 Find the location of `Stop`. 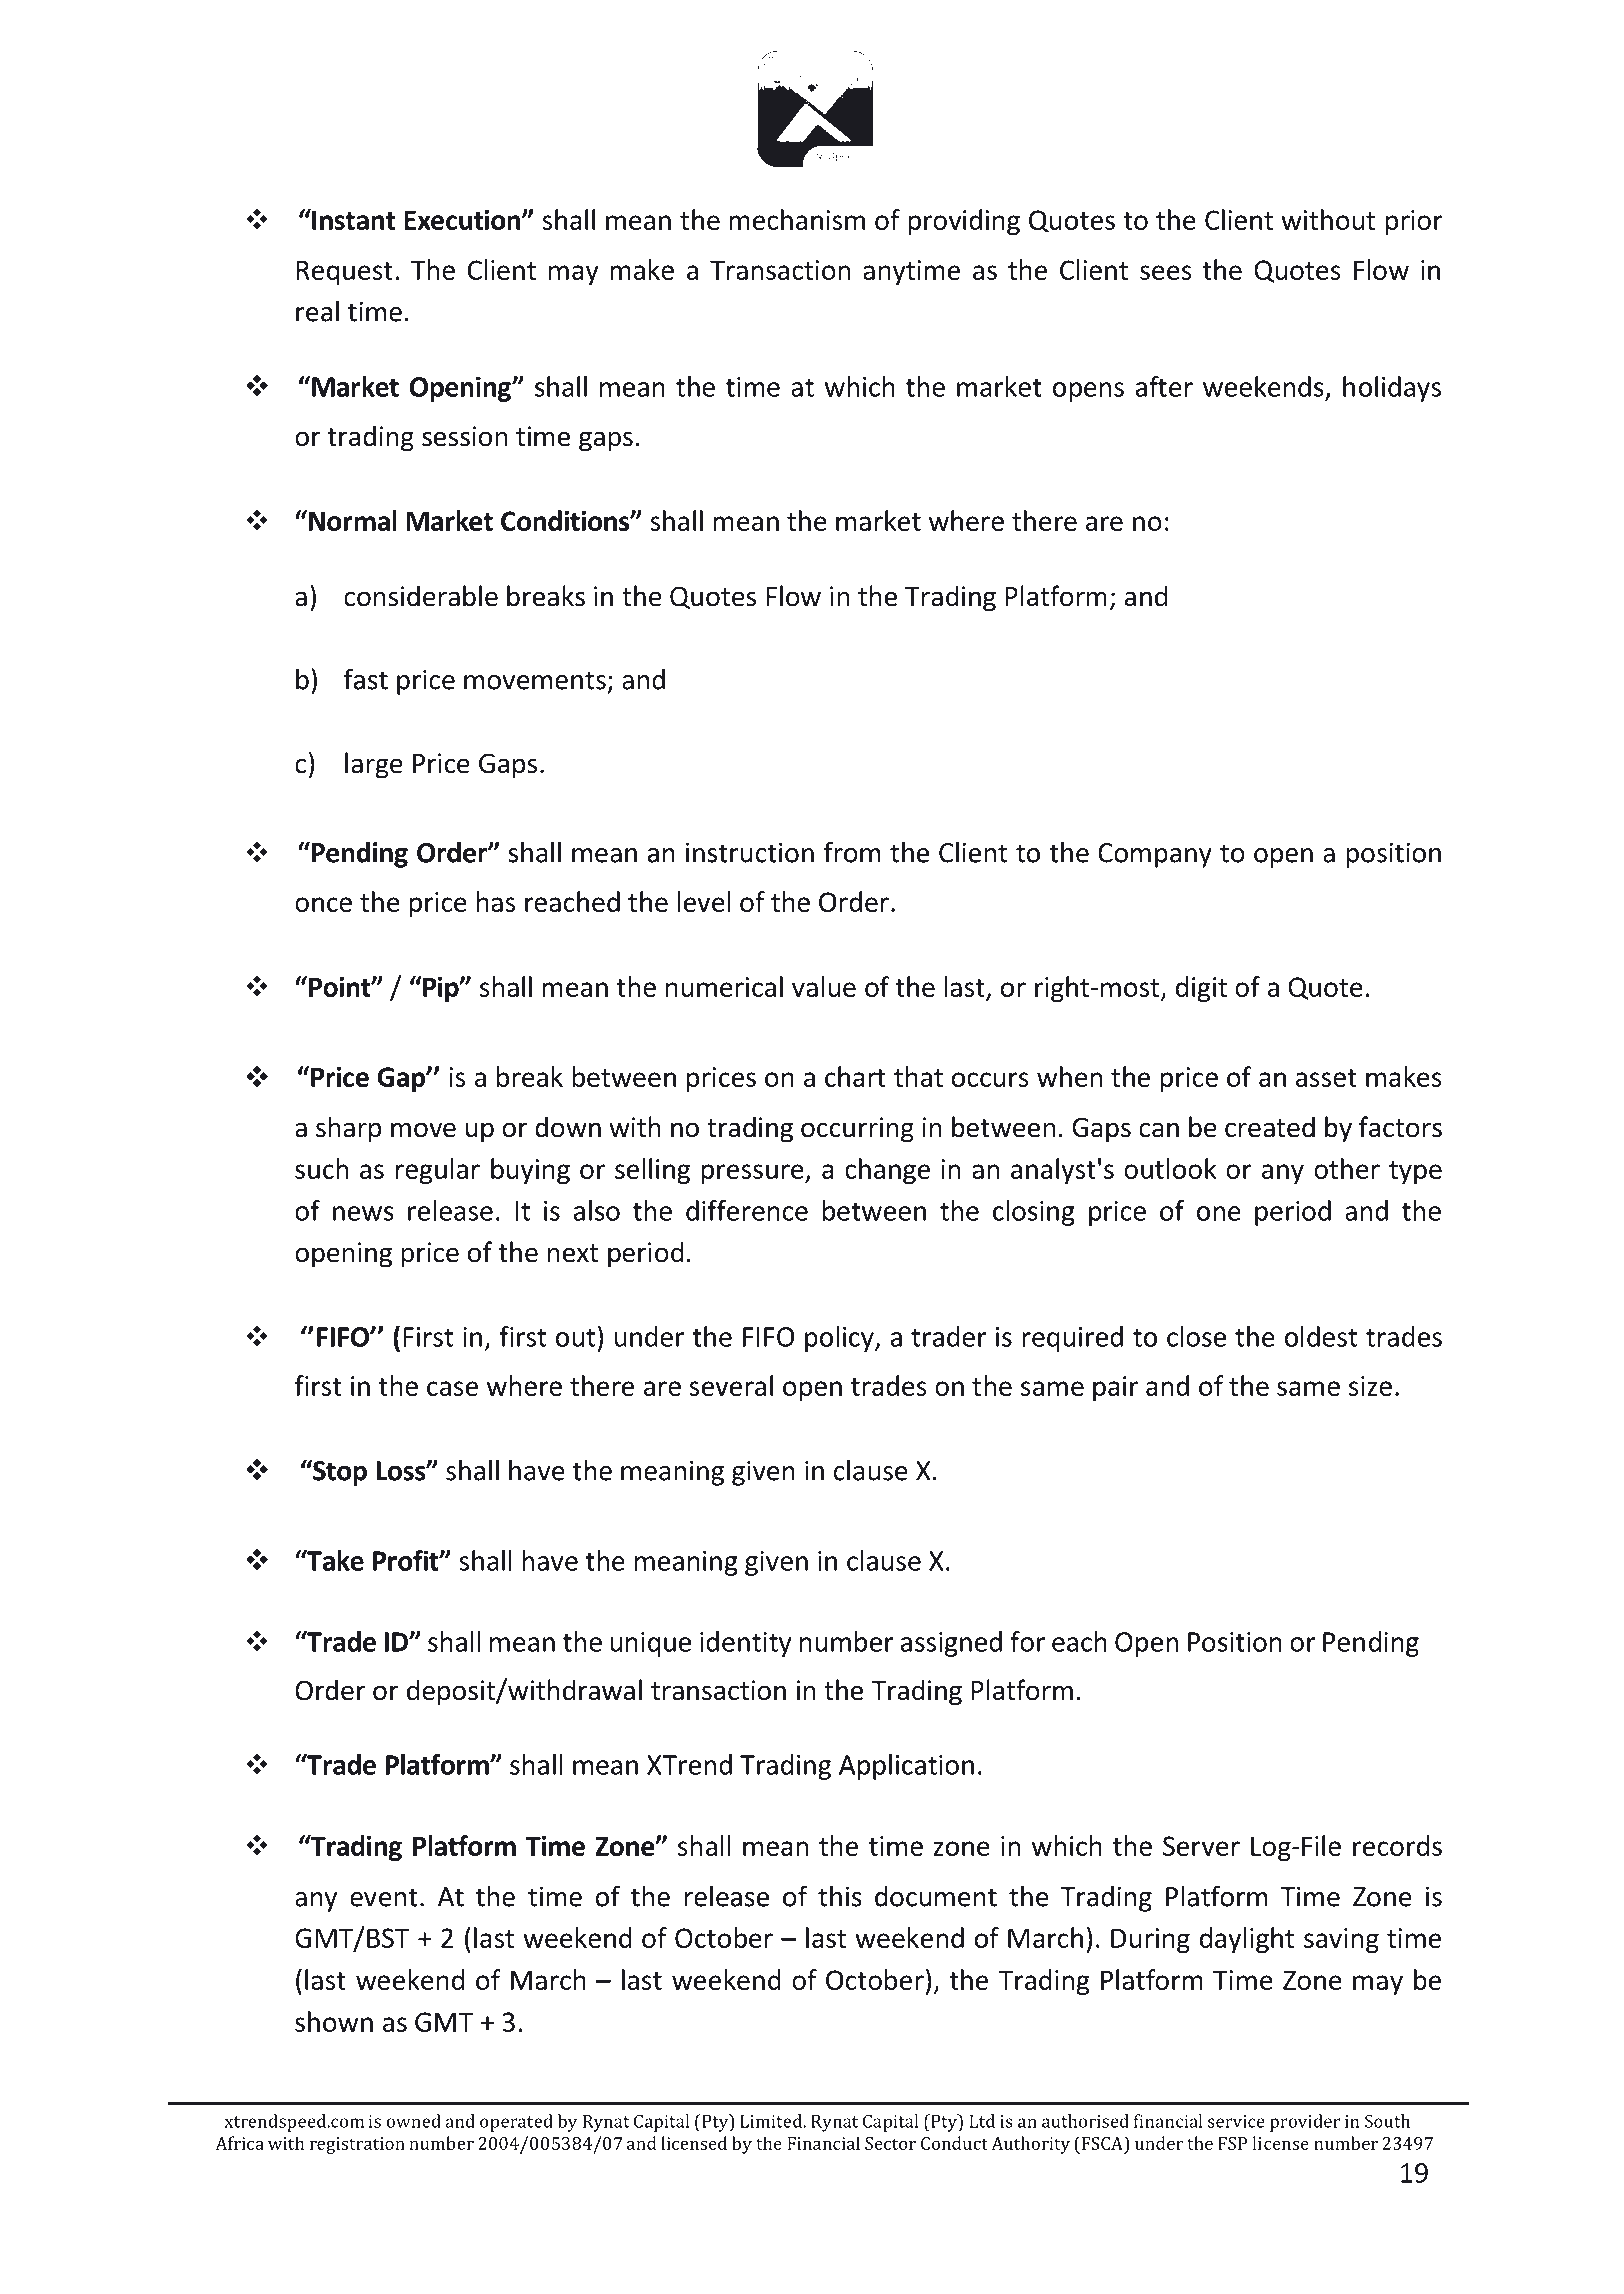

Stop is located at coordinates (339, 1472).
